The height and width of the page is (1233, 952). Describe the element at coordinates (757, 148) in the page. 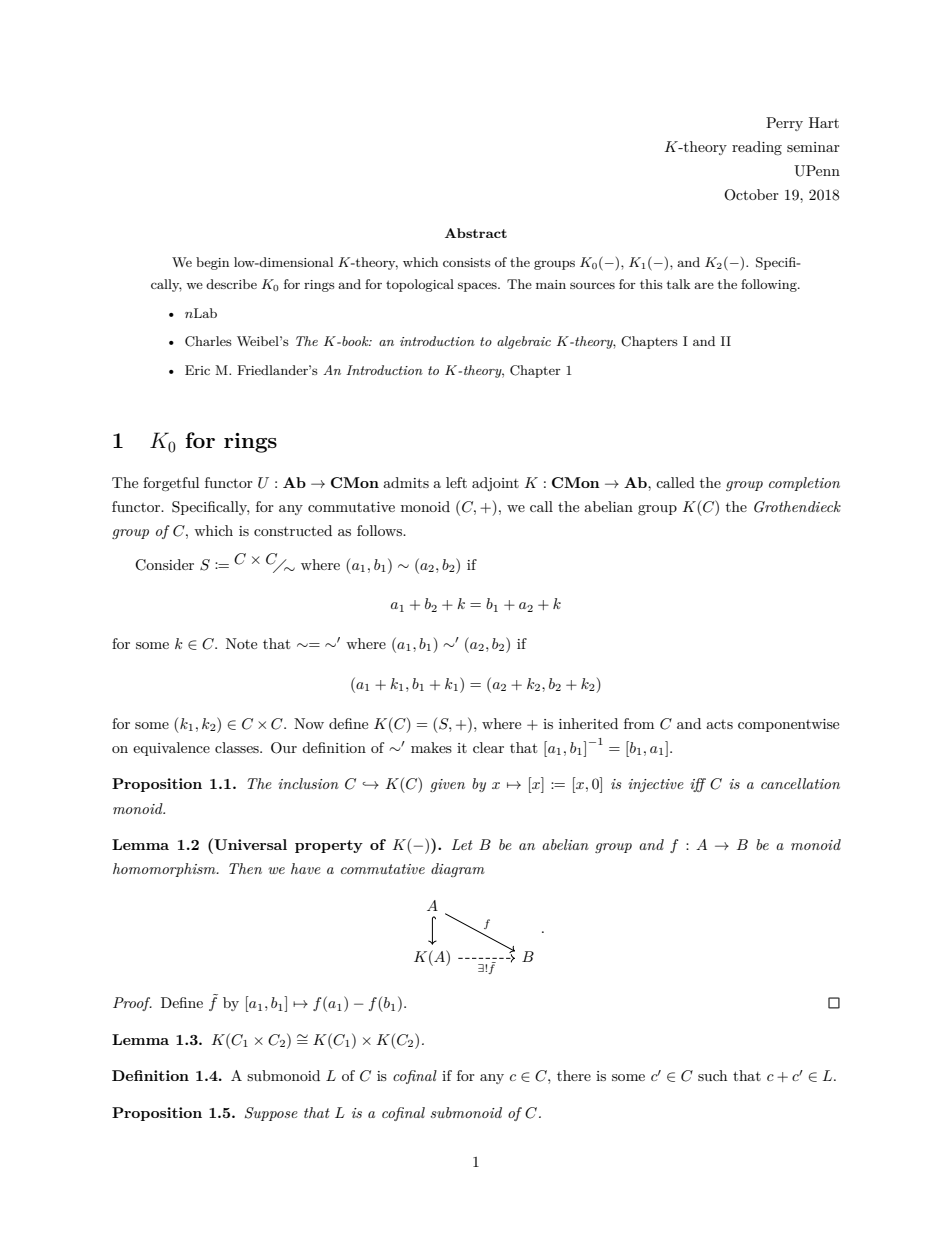

I see `reading` at that location.
